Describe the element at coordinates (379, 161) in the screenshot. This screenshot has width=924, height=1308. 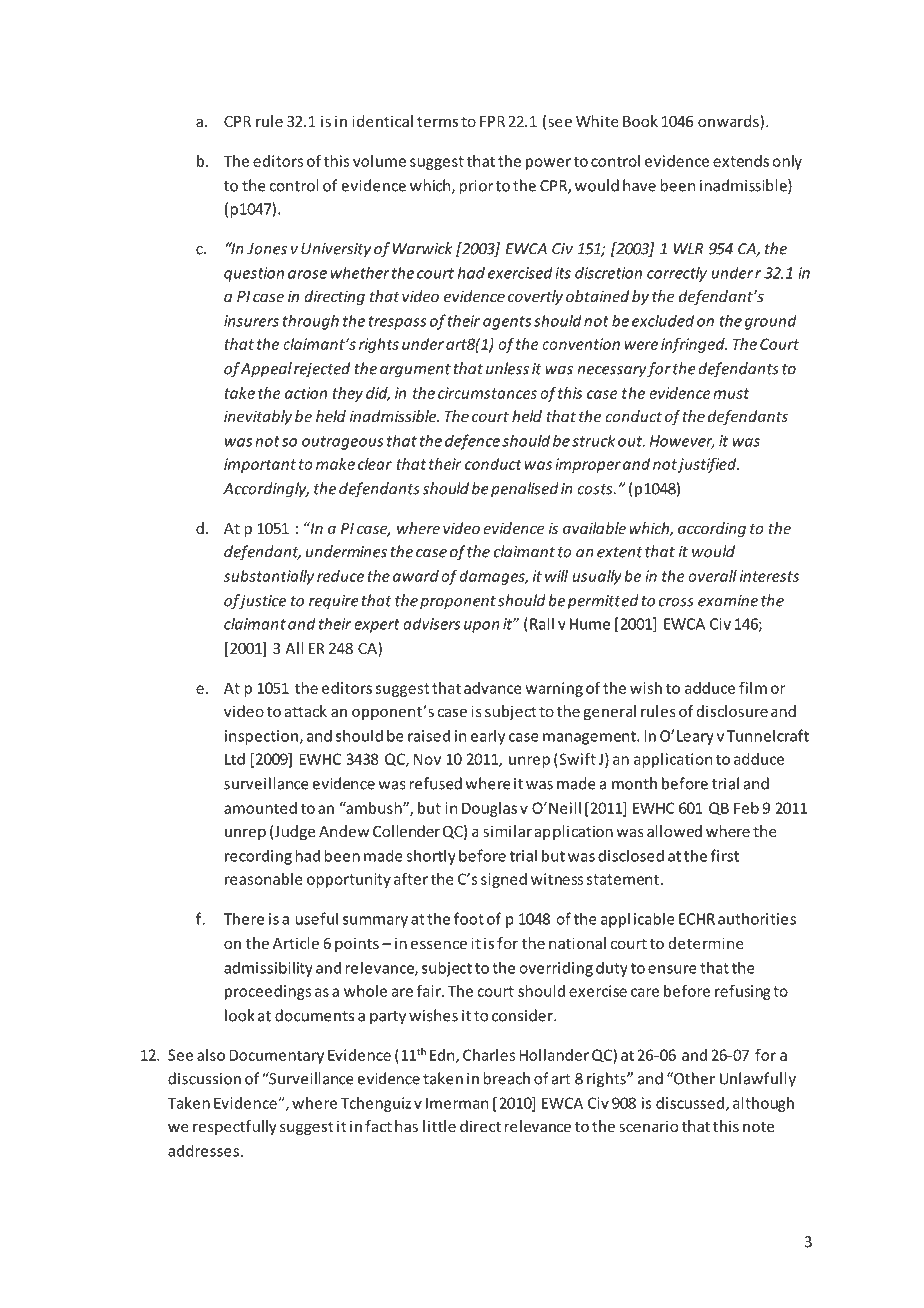
I see `volume` at that location.
